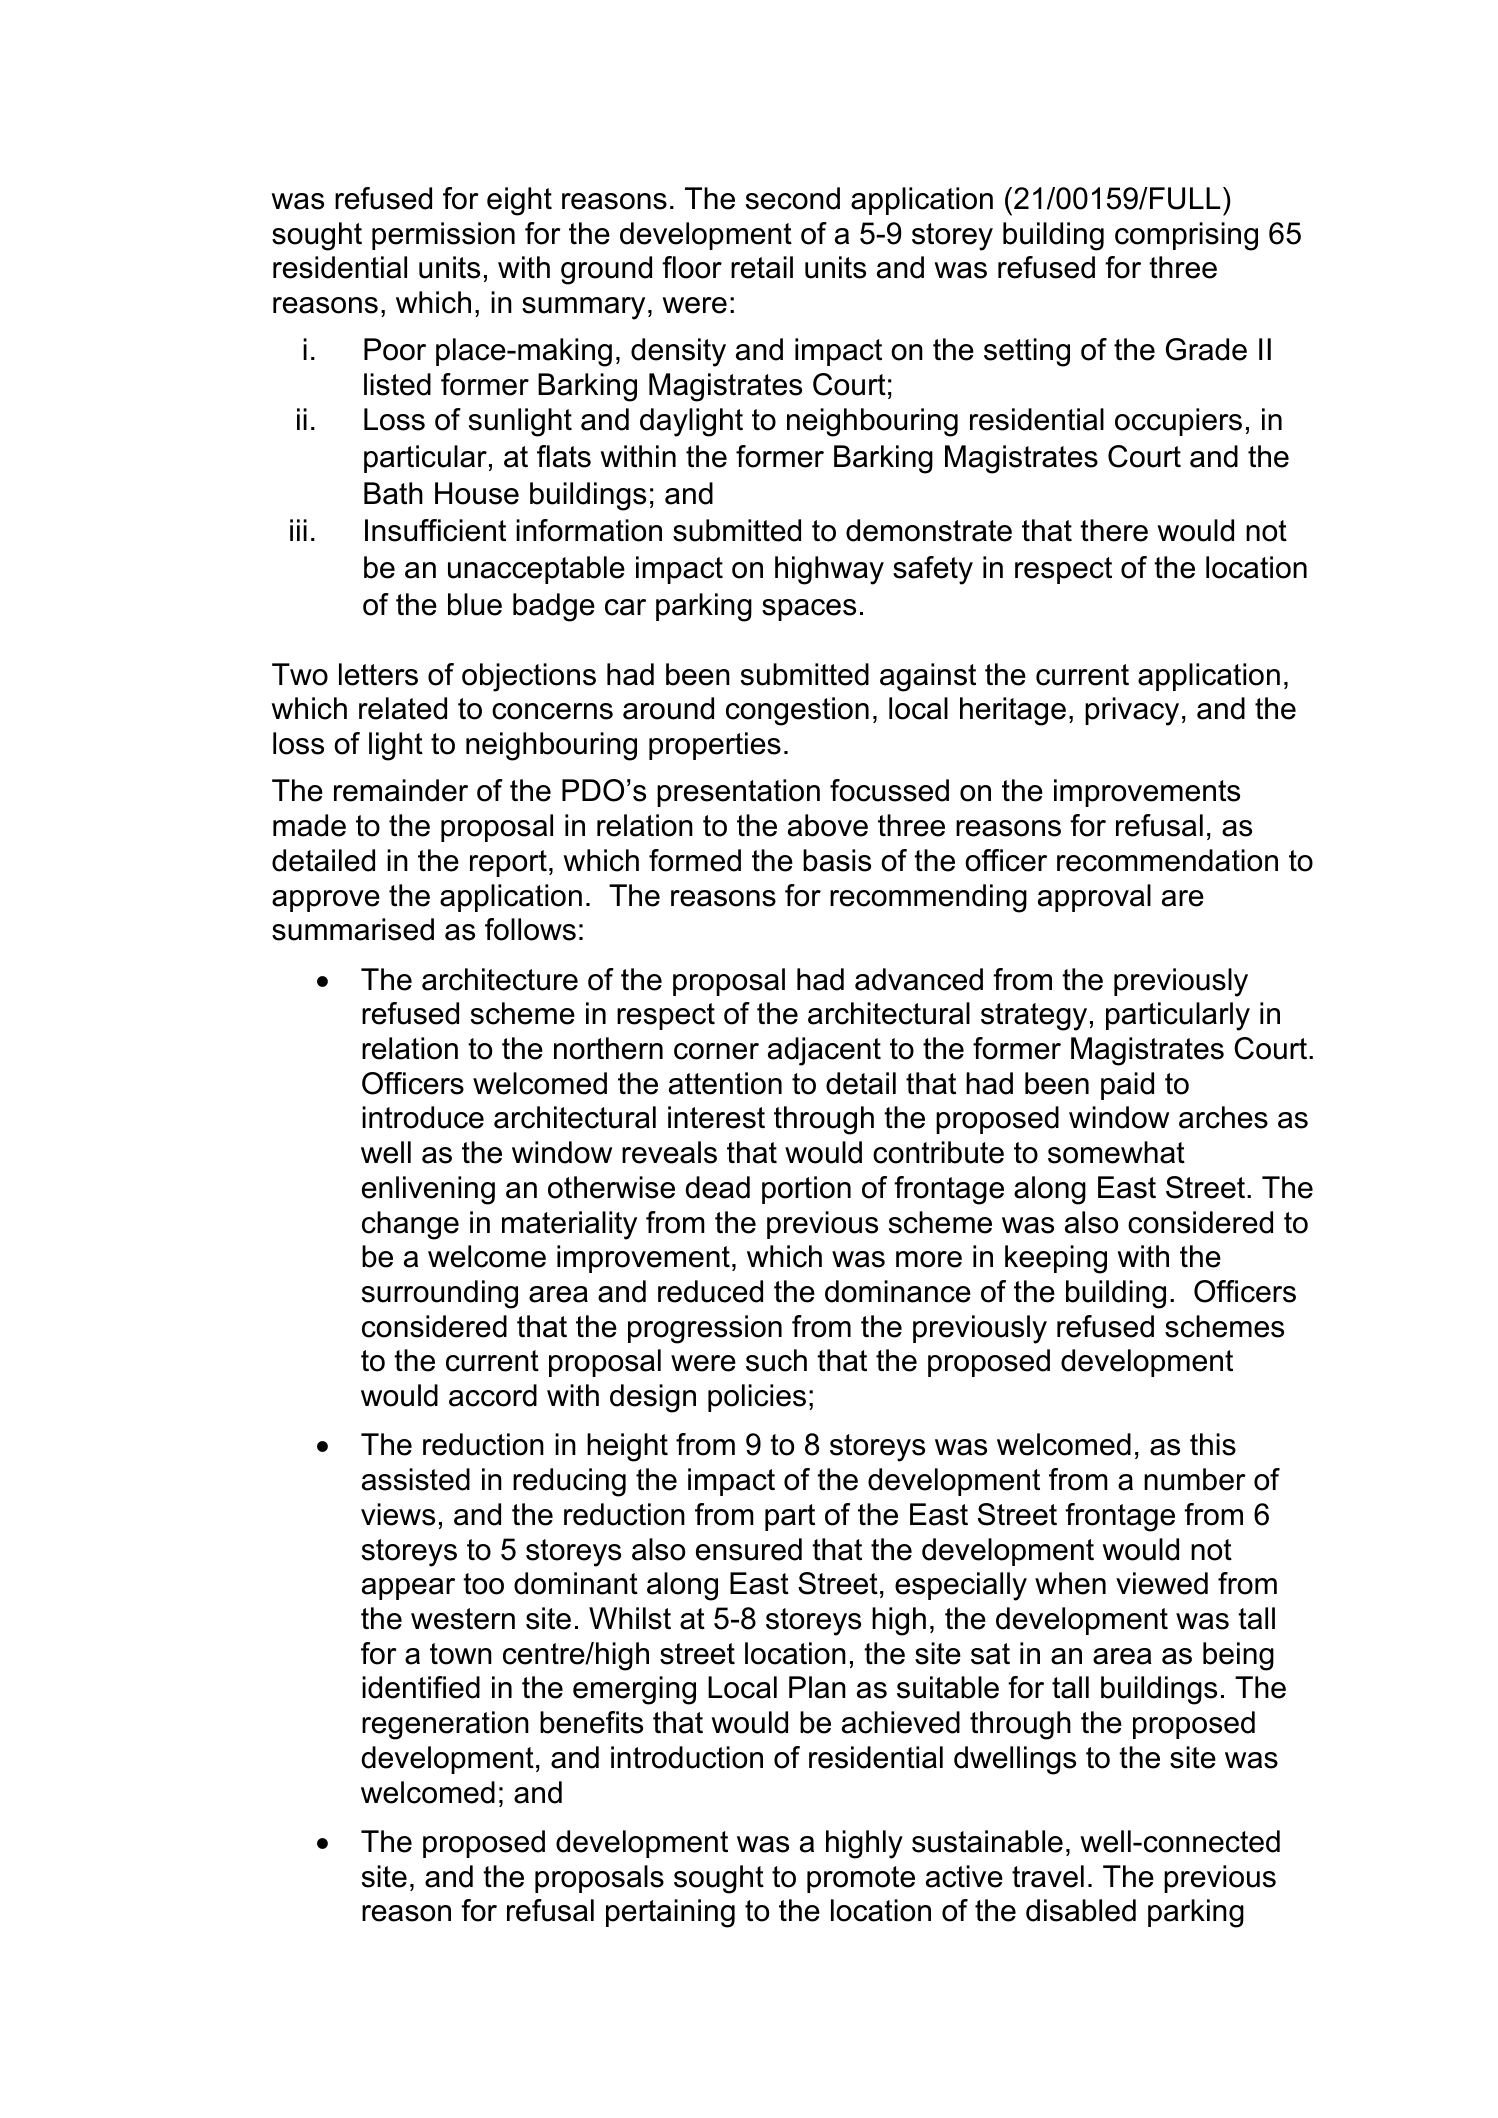  I want to click on introduce, so click(423, 1117).
